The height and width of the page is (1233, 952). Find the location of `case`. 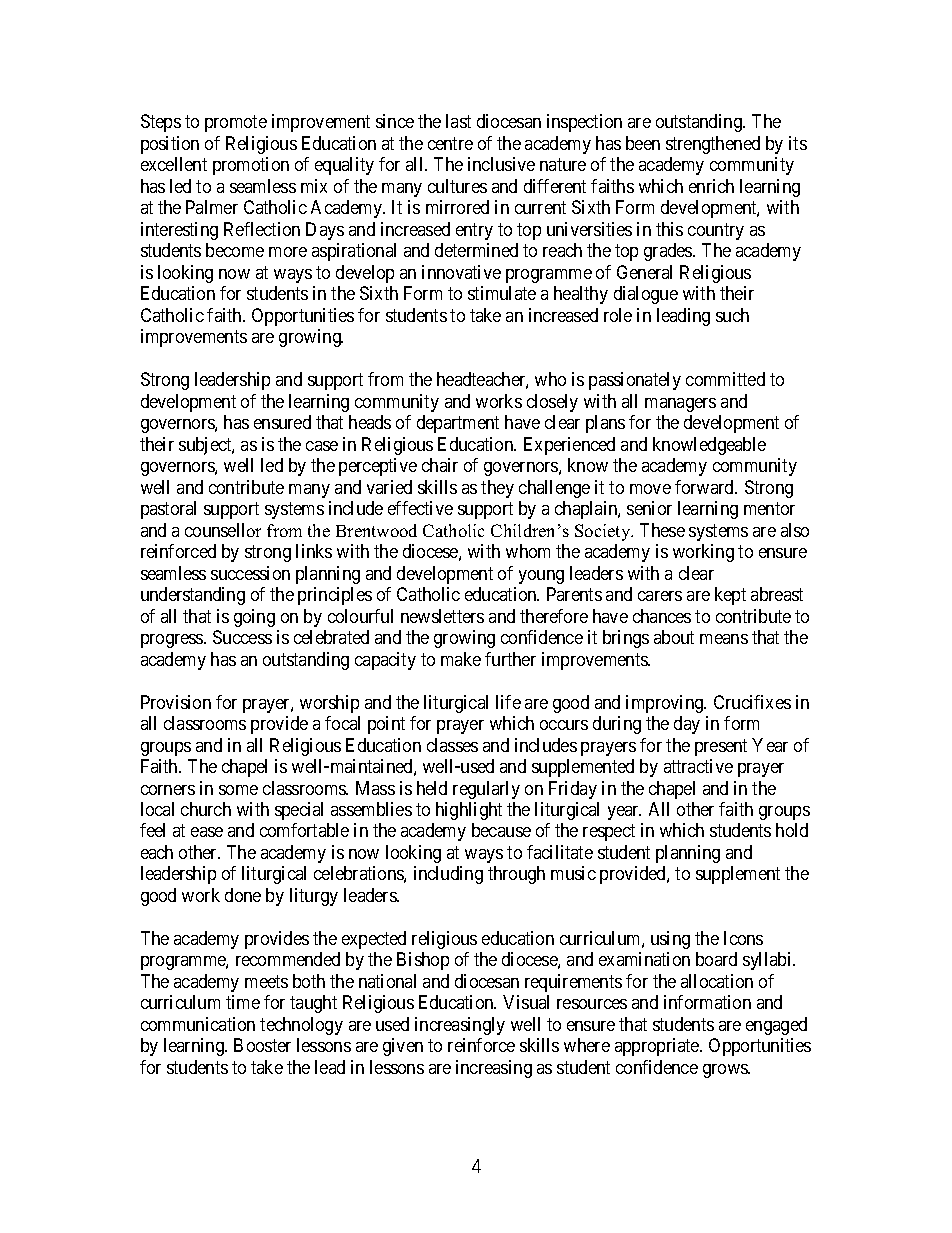

case is located at coordinates (322, 446).
